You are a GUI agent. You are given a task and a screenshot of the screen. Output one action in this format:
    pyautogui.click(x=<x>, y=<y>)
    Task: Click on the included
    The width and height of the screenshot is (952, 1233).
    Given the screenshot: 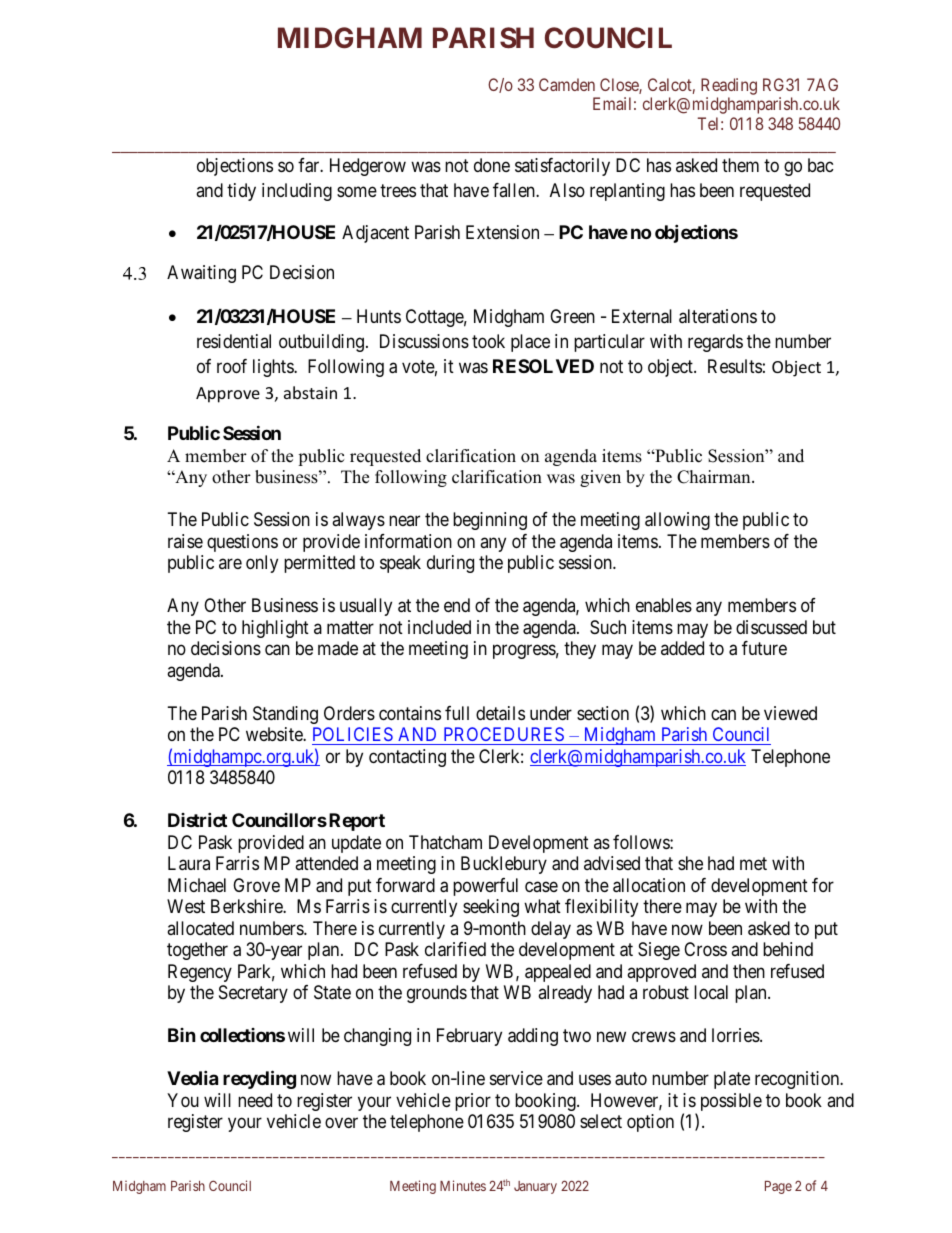 What is the action you would take?
    pyautogui.click(x=439, y=627)
